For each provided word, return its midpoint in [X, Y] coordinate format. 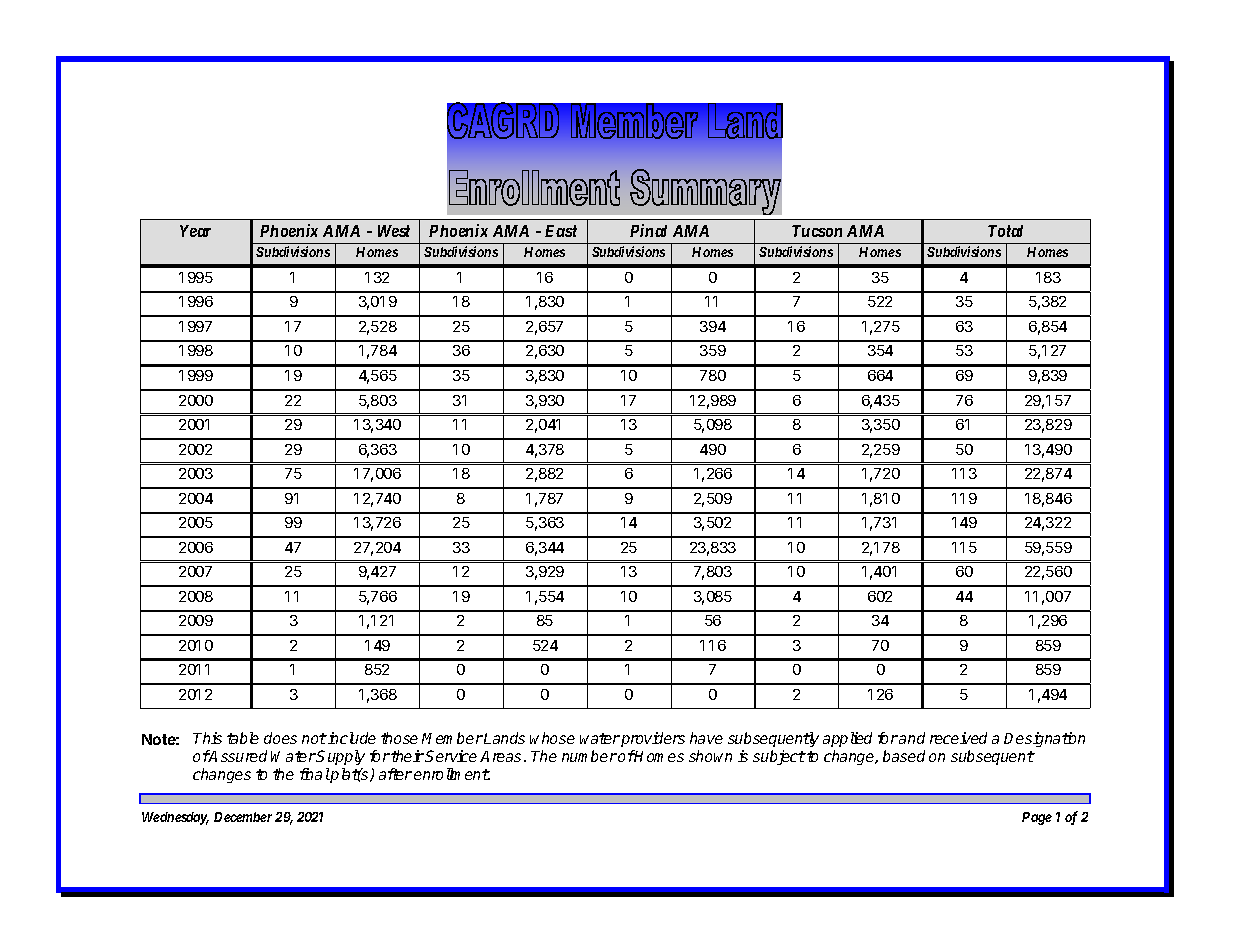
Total [1005, 231]
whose [552, 738]
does [280, 738]
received [958, 738]
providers [653, 739]
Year [195, 231]
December [243, 817]
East [561, 231]
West [394, 231]
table [243, 738]
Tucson [817, 231]
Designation [1044, 739]
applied [847, 739]
